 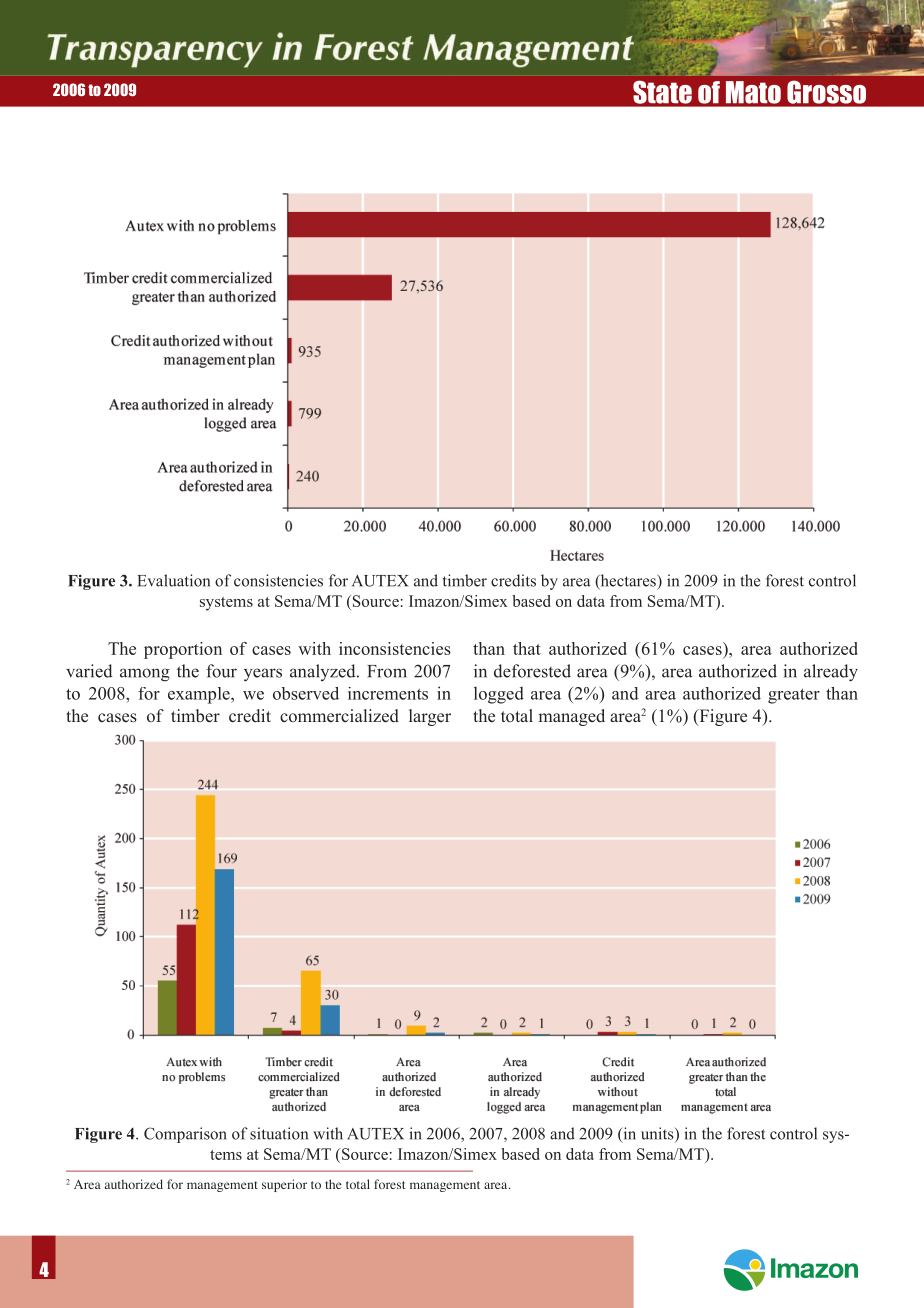 I want to click on greater, so click(x=794, y=696).
